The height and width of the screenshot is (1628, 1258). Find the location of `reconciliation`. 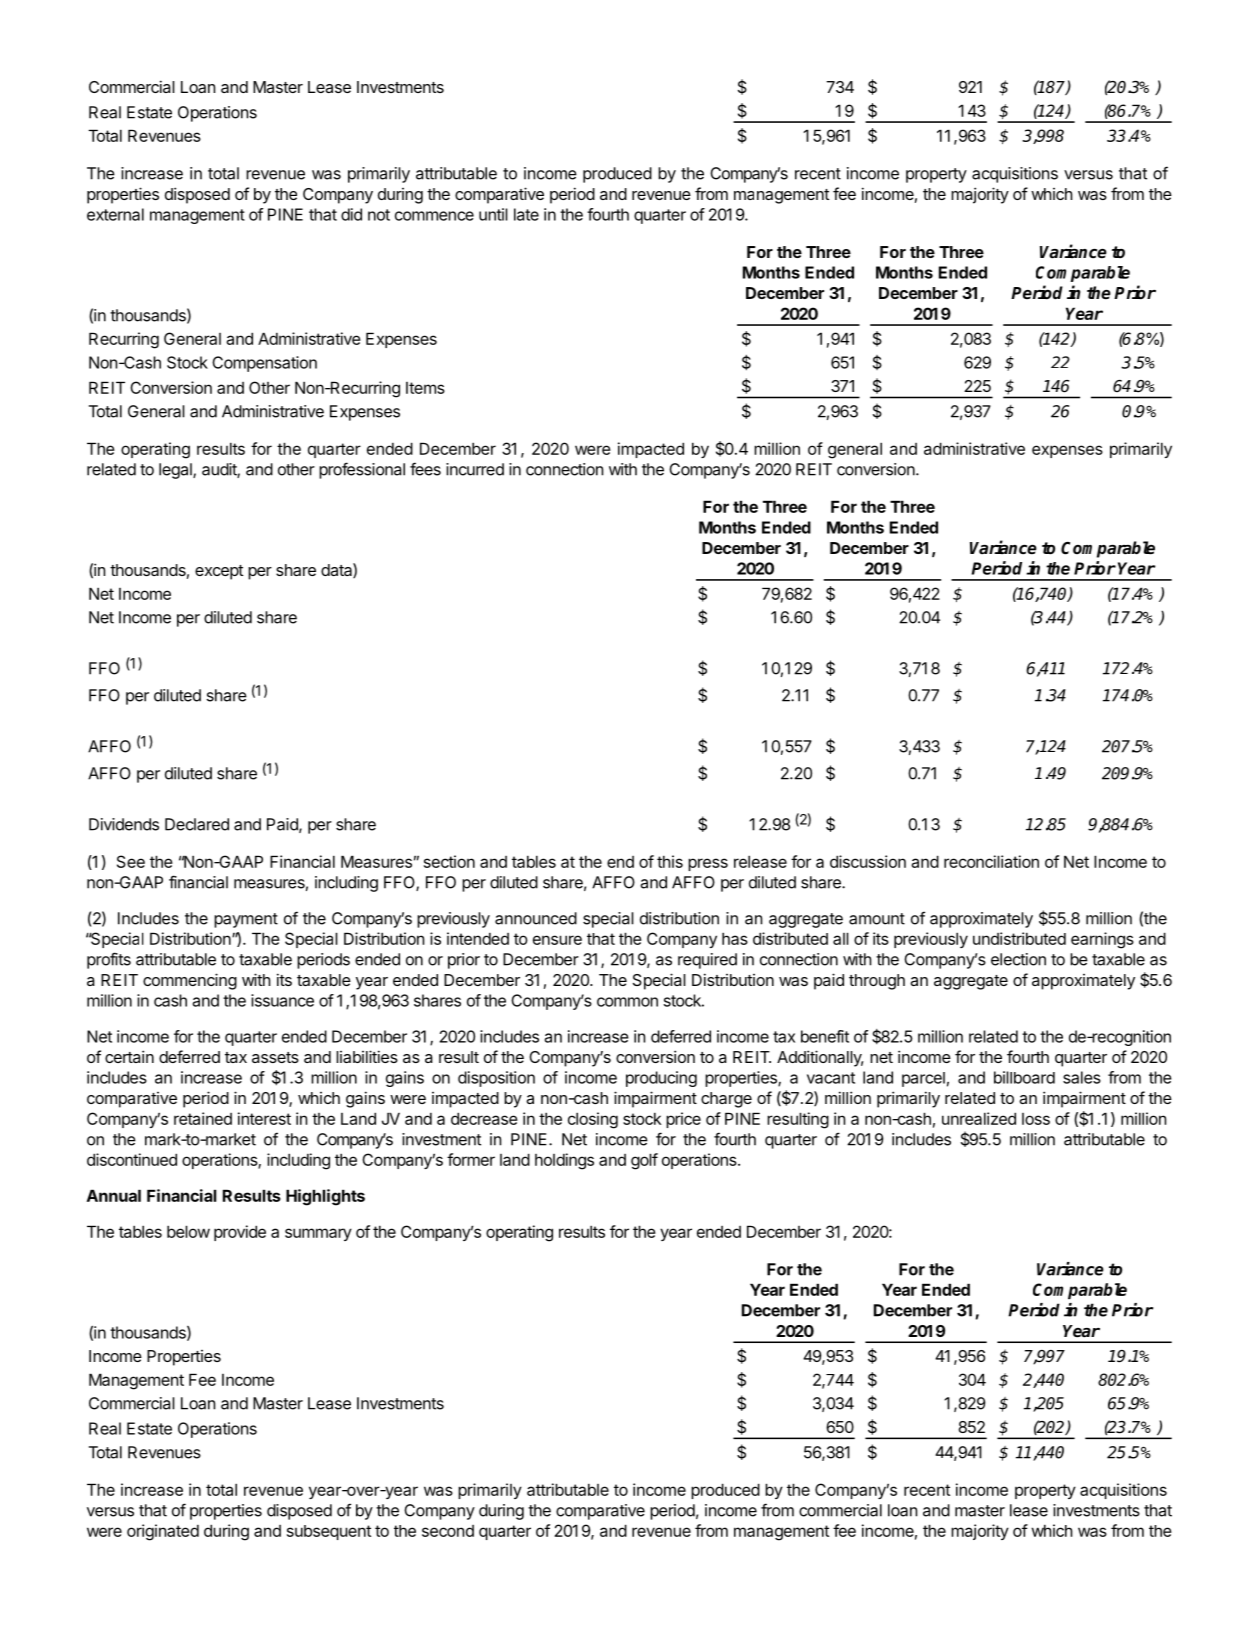

reconciliation is located at coordinates (991, 861).
